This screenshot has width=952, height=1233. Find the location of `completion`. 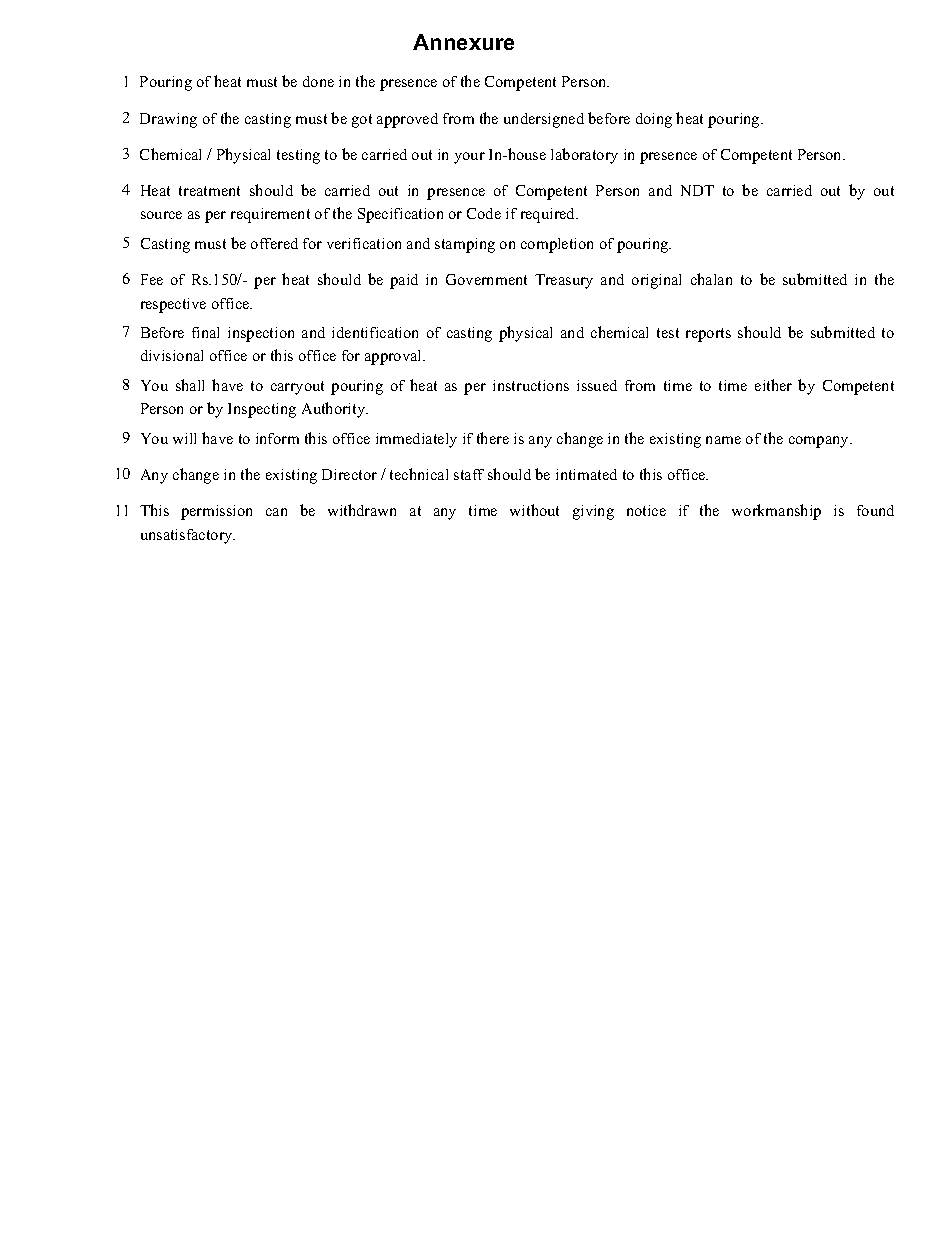

completion is located at coordinates (557, 245).
